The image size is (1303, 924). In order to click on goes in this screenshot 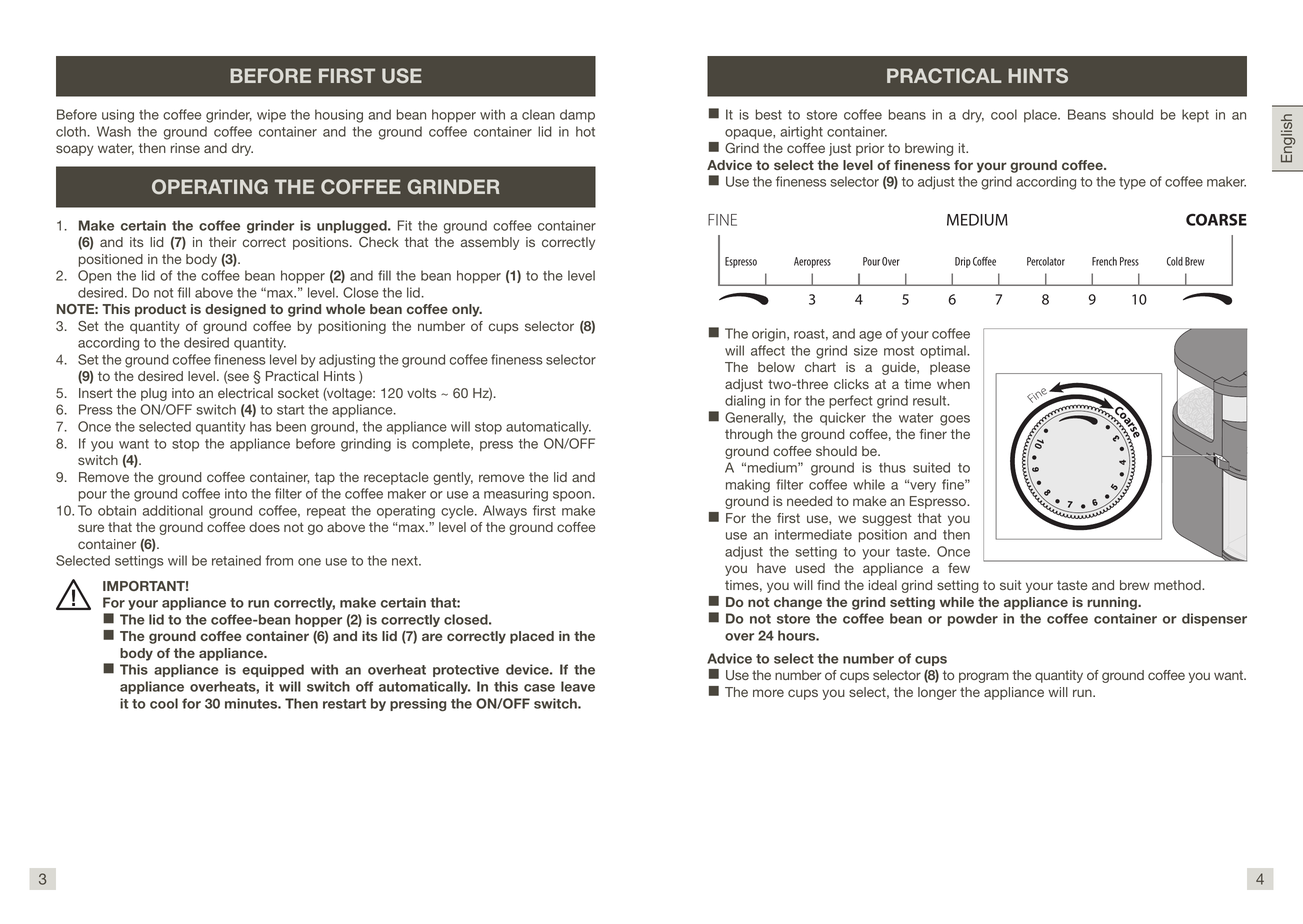, I will do `click(955, 420)`.
